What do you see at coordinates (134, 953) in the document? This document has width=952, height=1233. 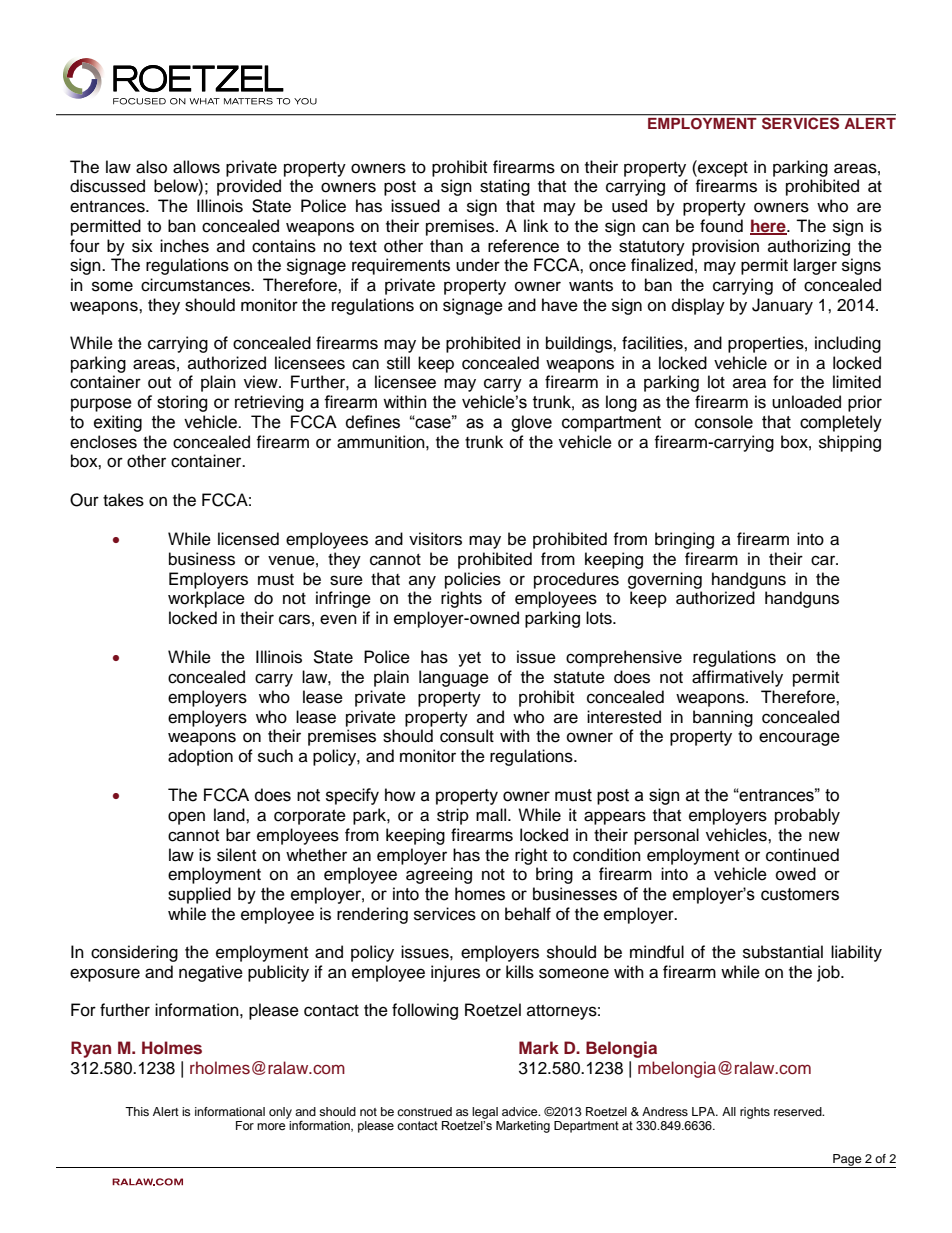 I see `considering` at bounding box center [134, 953].
